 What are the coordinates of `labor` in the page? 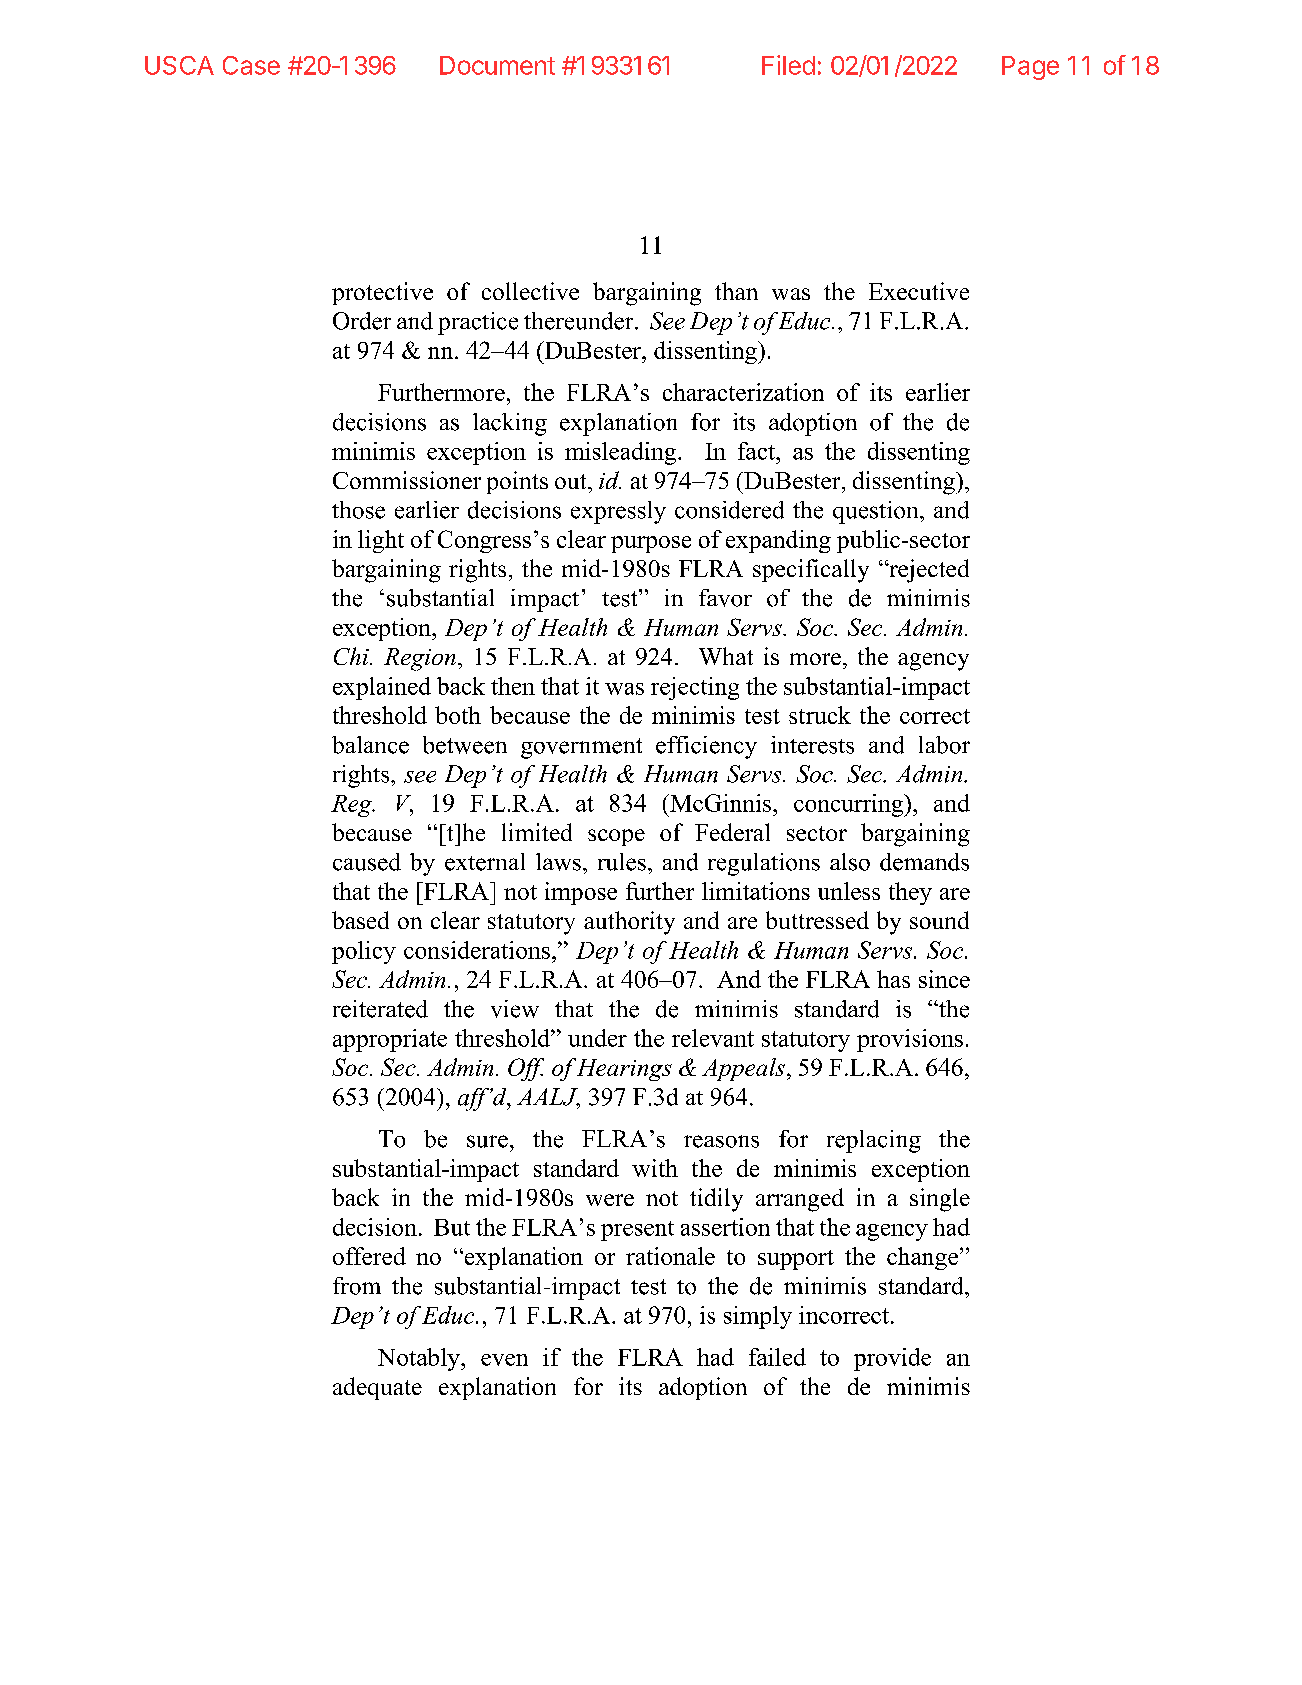 It's located at (944, 745).
